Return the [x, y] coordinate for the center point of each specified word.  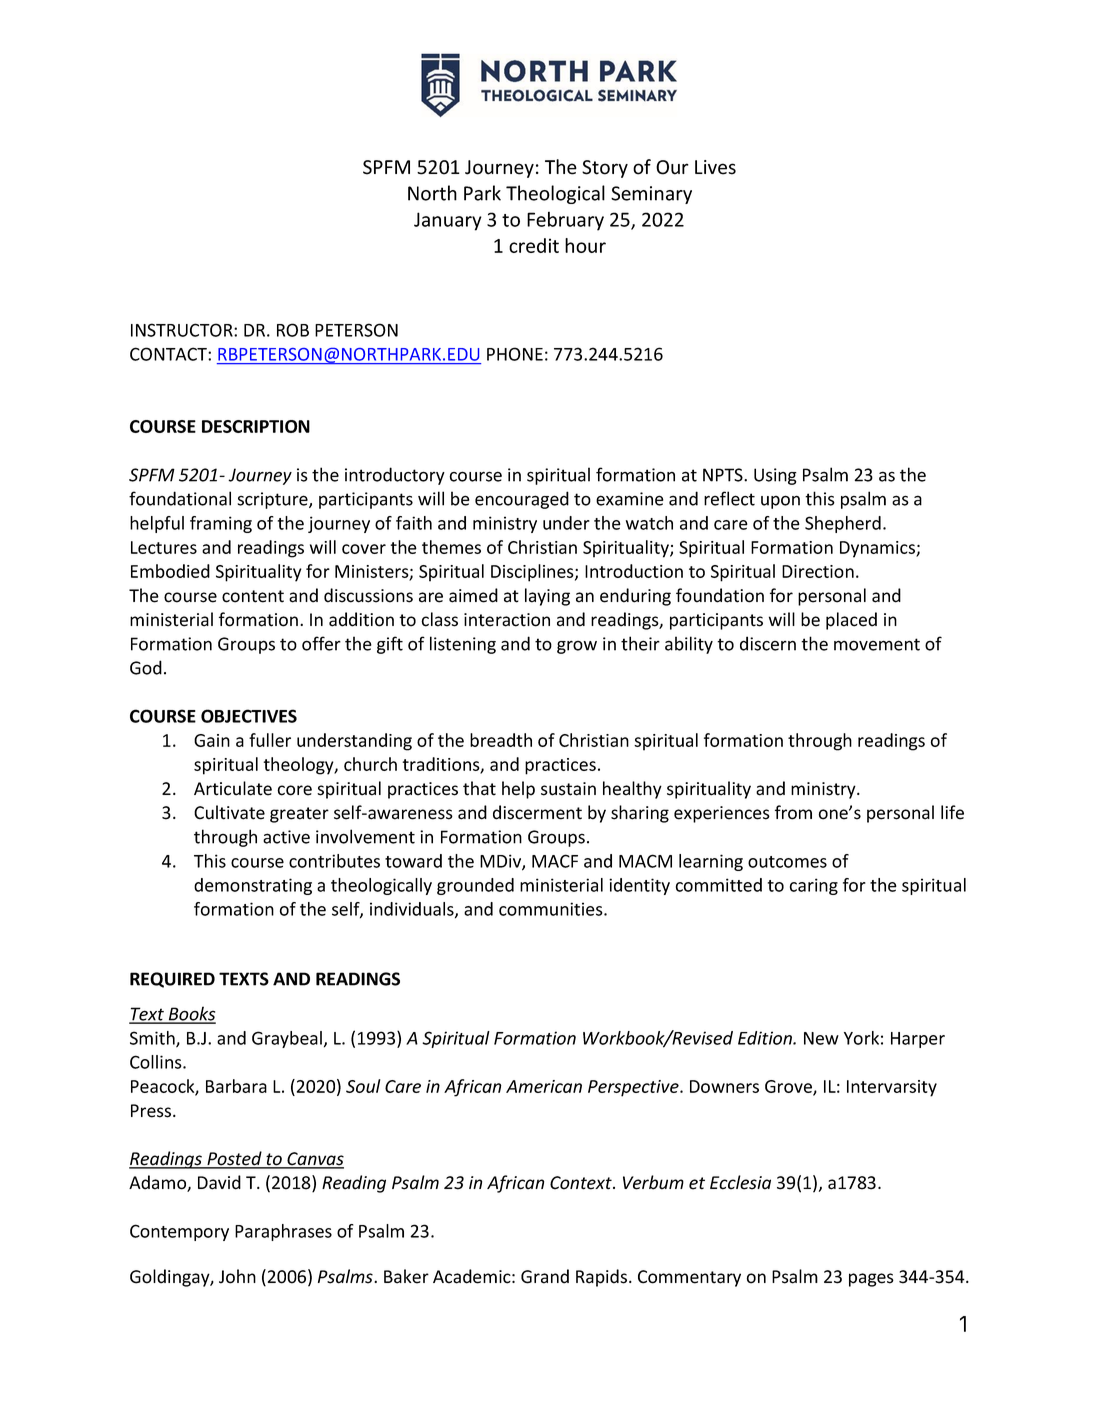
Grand [545, 1276]
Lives [715, 167]
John [237, 1276]
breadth [501, 740]
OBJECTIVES [249, 716]
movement [877, 644]
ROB [293, 330]
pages [871, 1280]
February [565, 221]
